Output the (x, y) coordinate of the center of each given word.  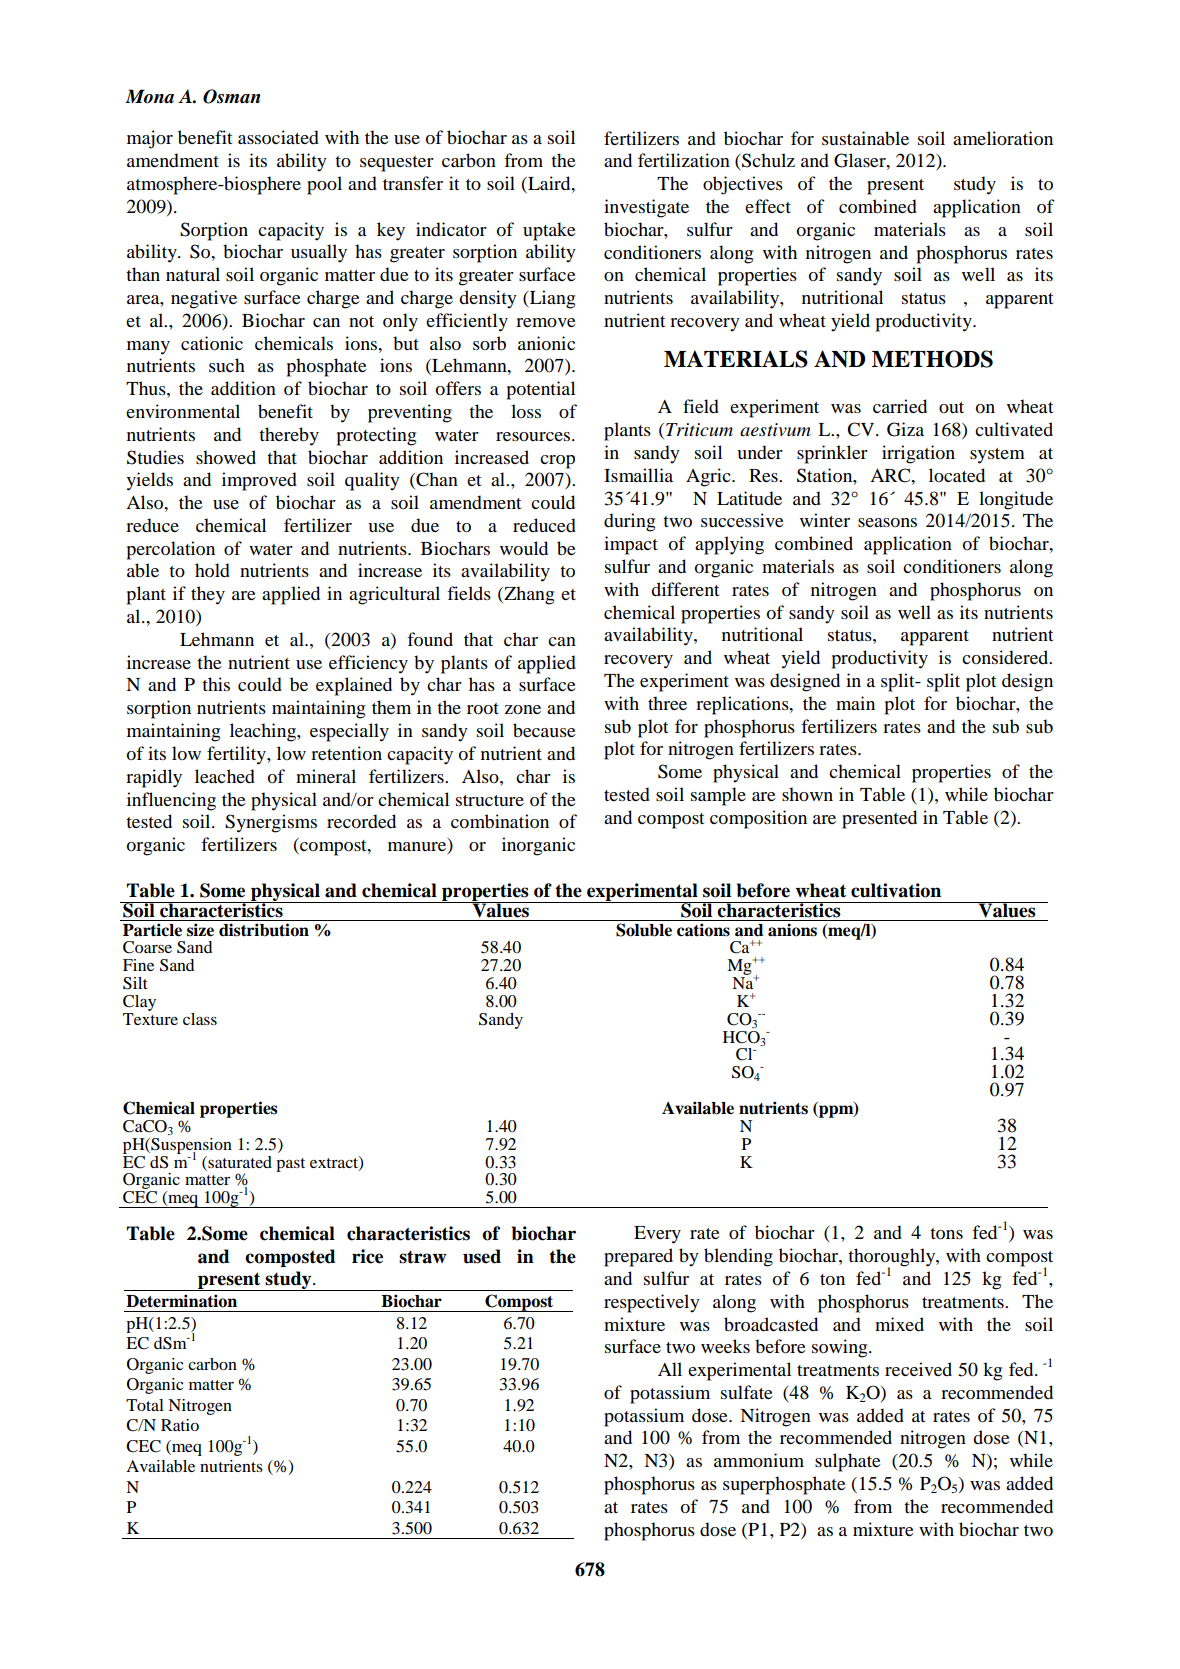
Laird (549, 183)
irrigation (918, 454)
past (290, 1165)
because (544, 730)
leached (225, 776)
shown (807, 794)
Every (657, 1235)
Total (145, 1405)
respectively (652, 1303)
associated (278, 137)
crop (557, 462)
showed (226, 457)
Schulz (767, 161)
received (918, 1369)
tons (946, 1234)
